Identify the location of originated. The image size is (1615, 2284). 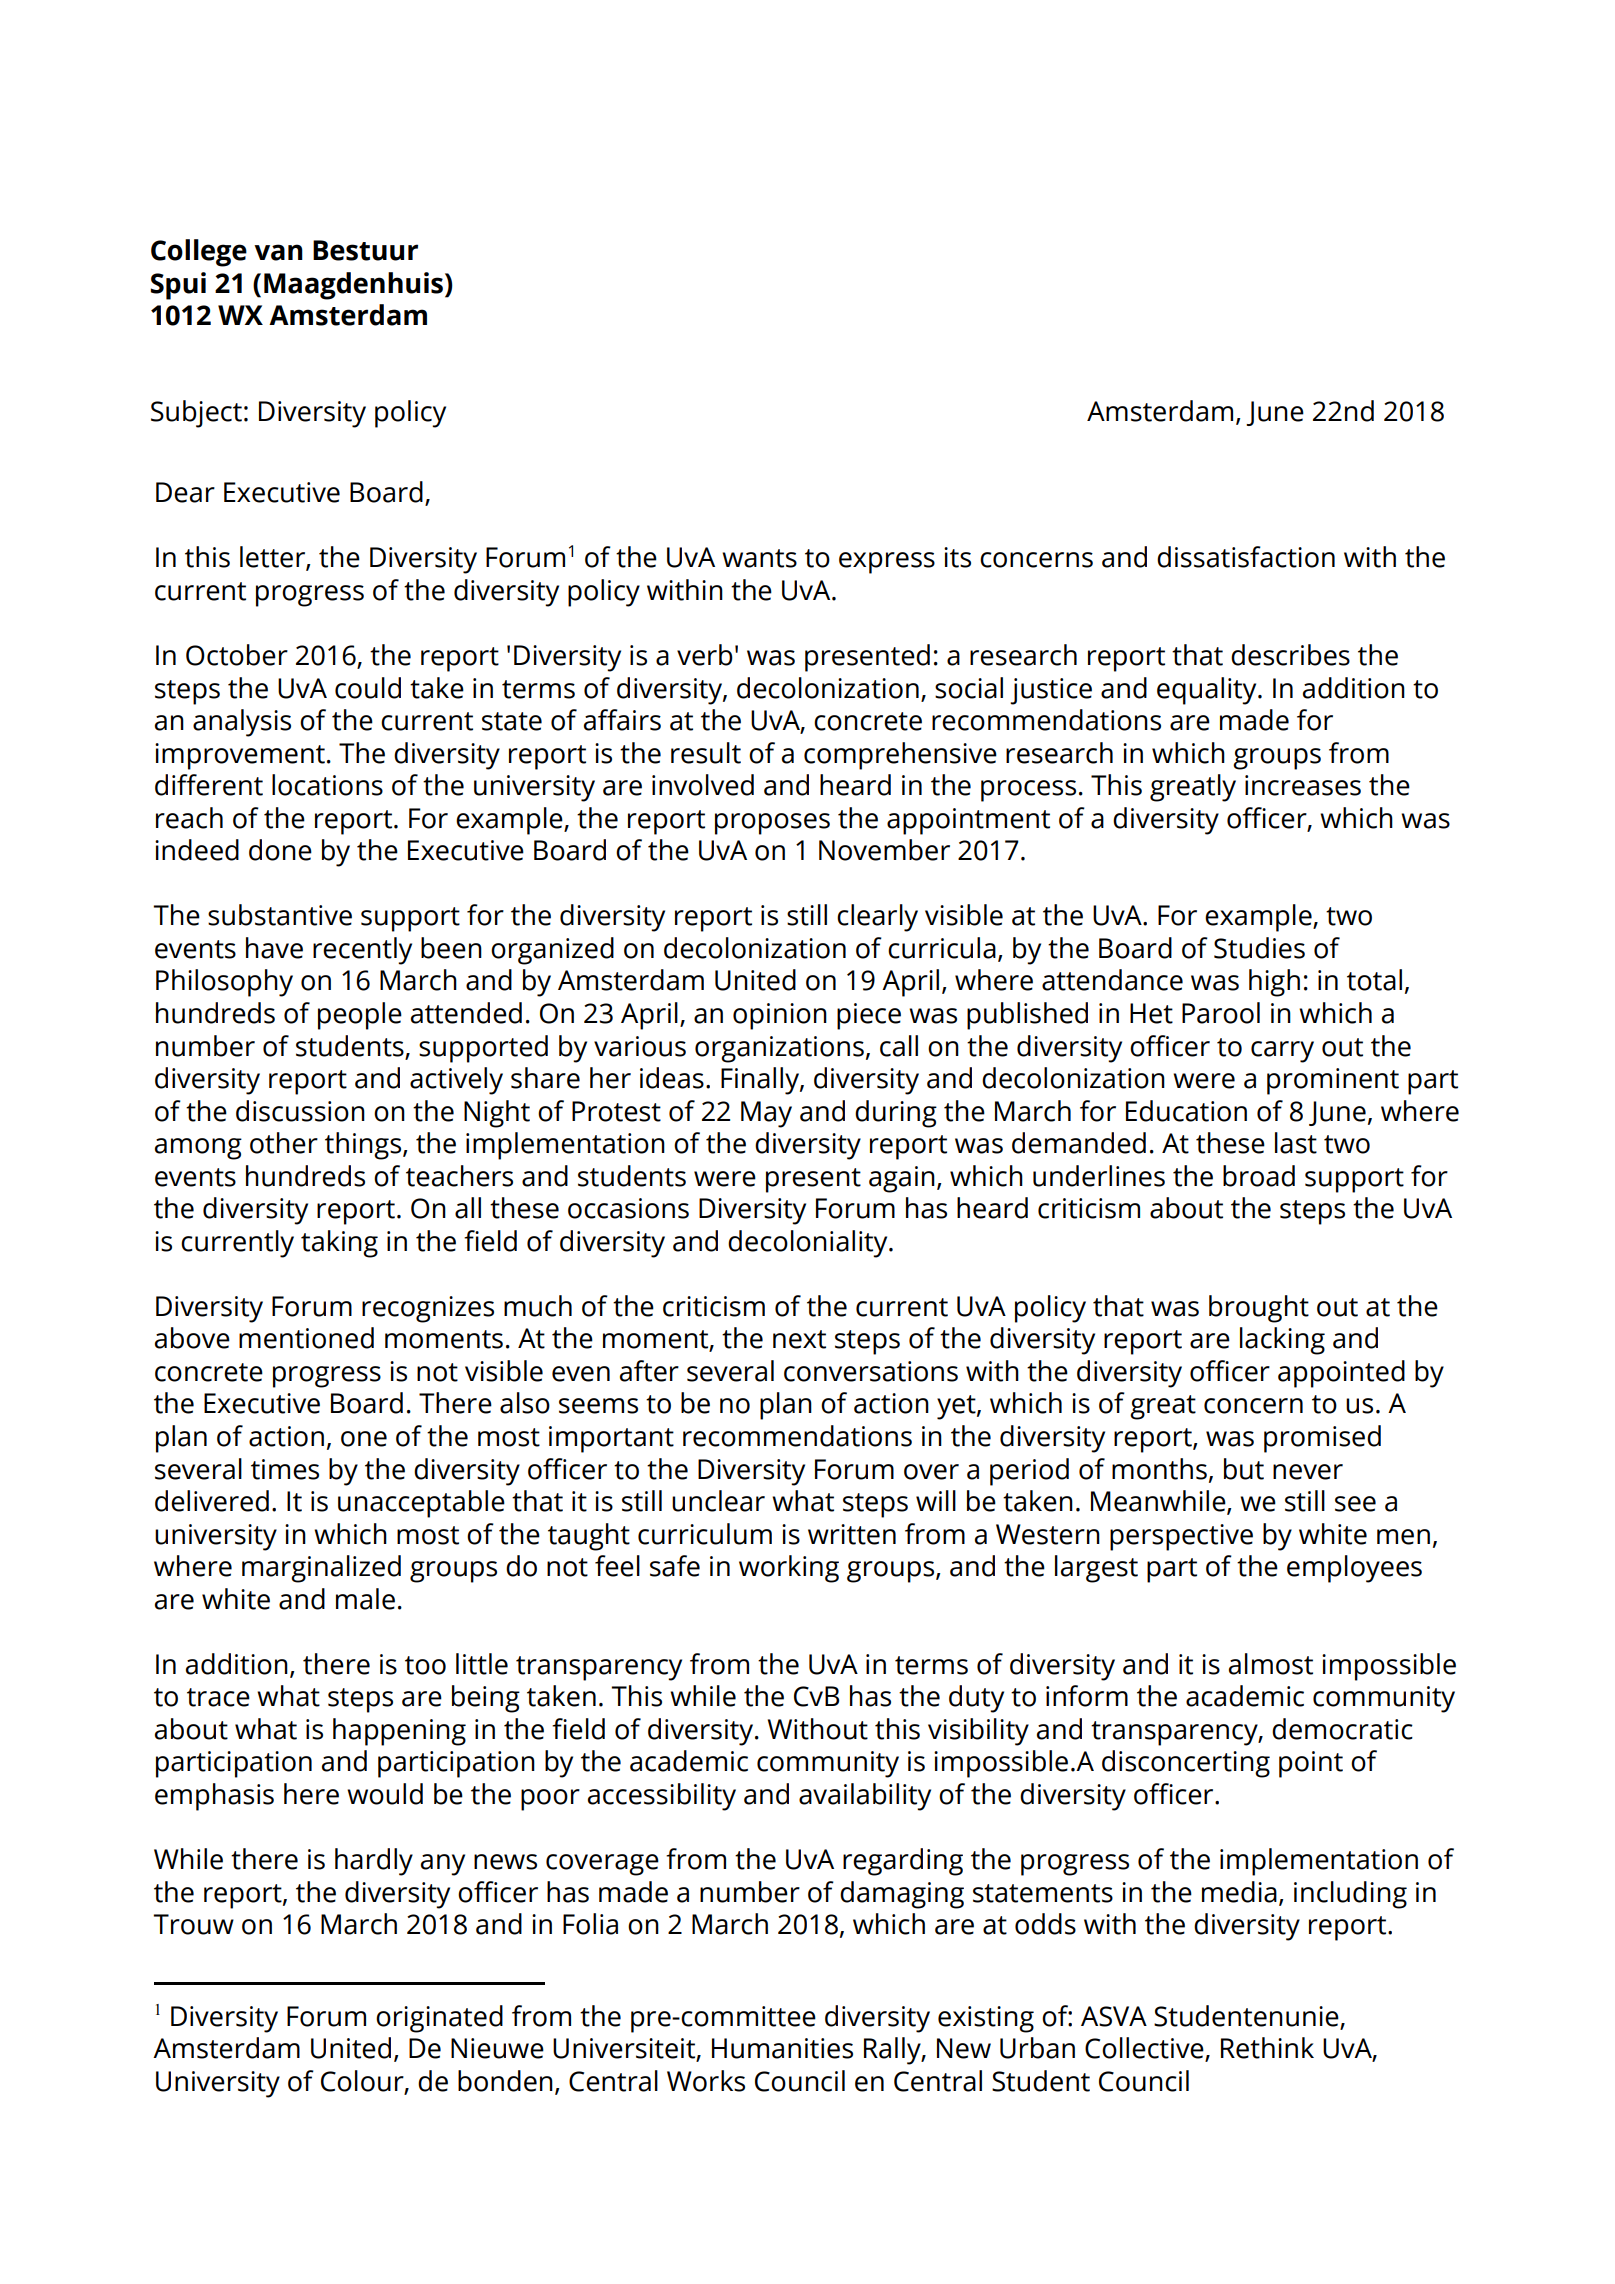
(439, 2019).
